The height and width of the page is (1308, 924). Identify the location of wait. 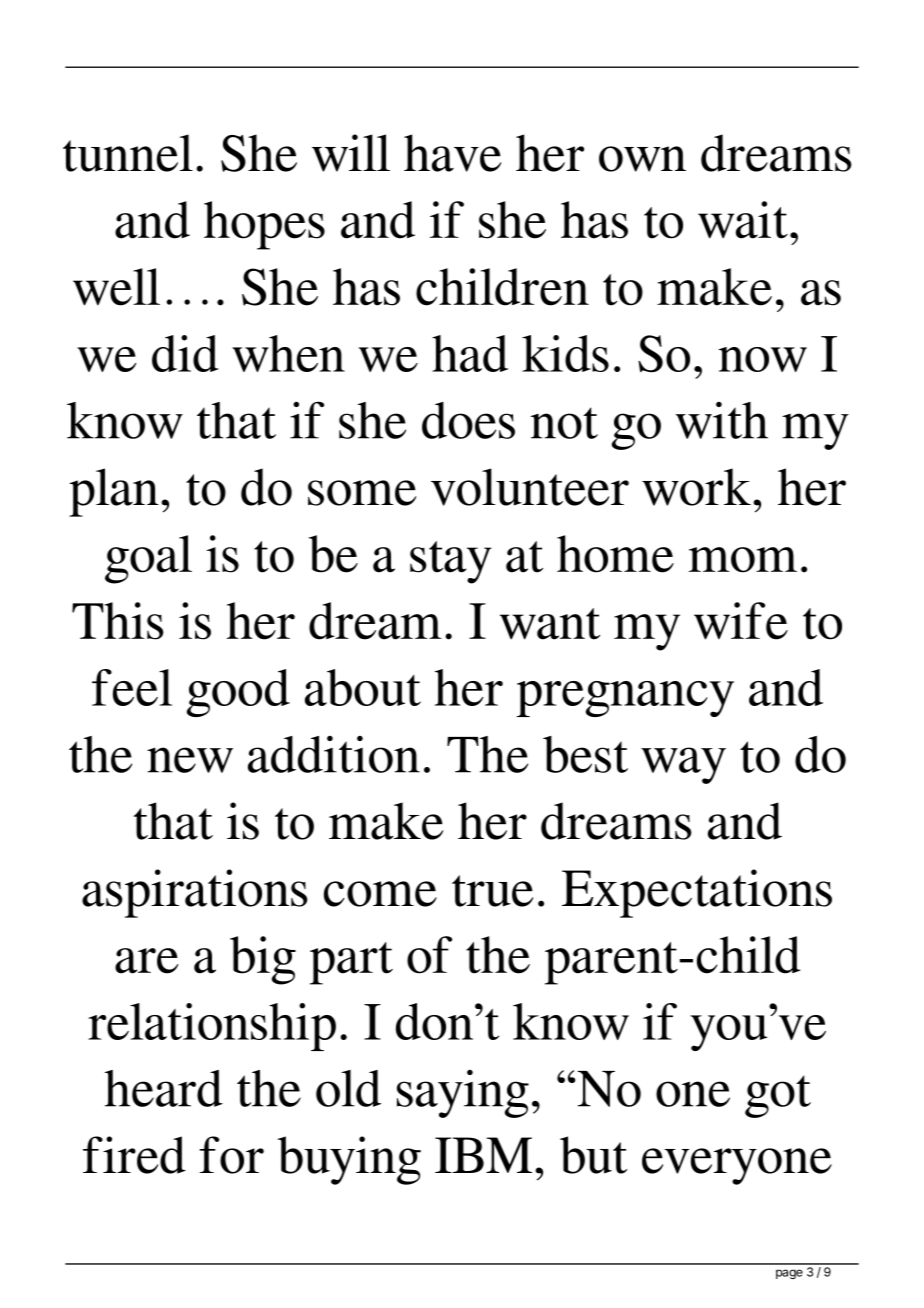
(743, 220).
